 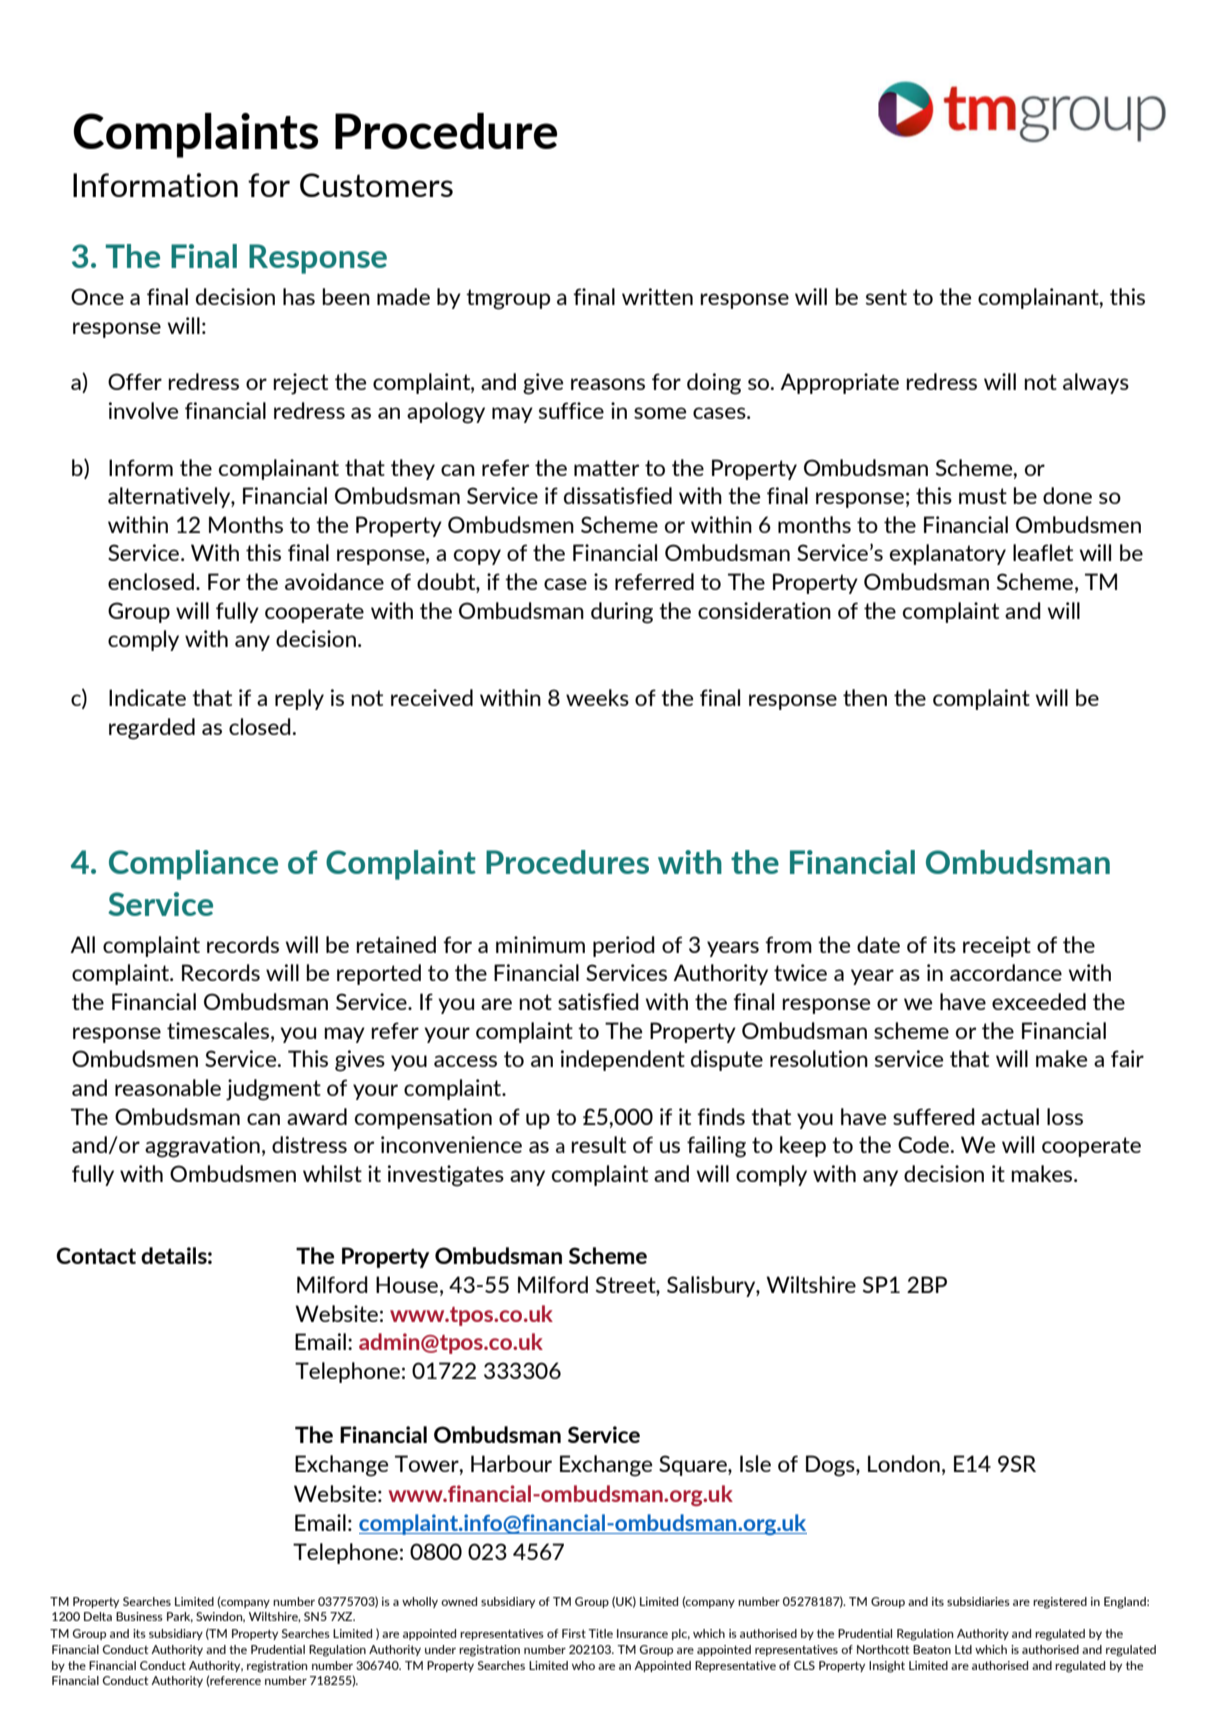 What do you see at coordinates (925, 1144) in the screenshot?
I see `Code` at bounding box center [925, 1144].
